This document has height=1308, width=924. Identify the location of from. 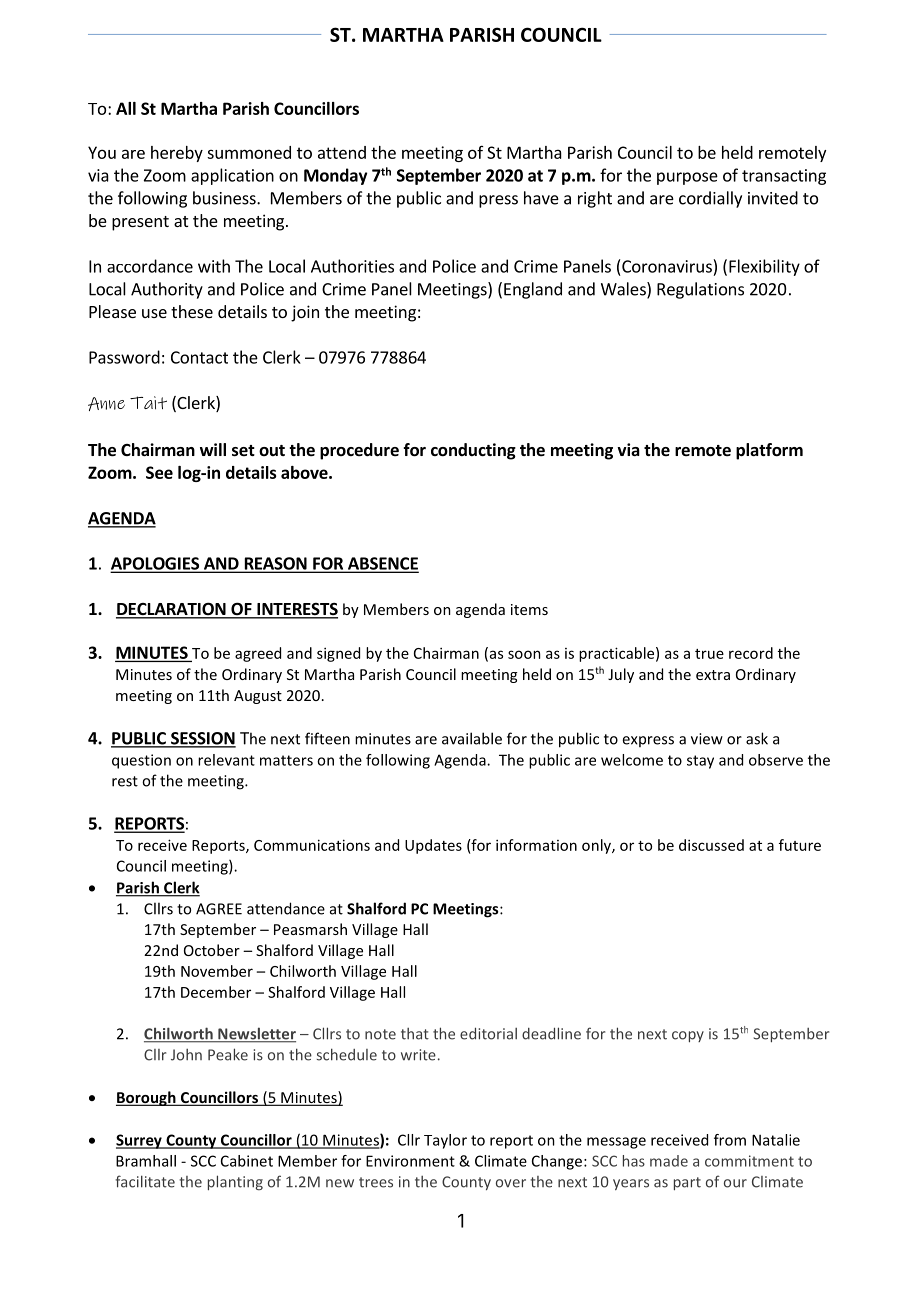
(730, 1140).
